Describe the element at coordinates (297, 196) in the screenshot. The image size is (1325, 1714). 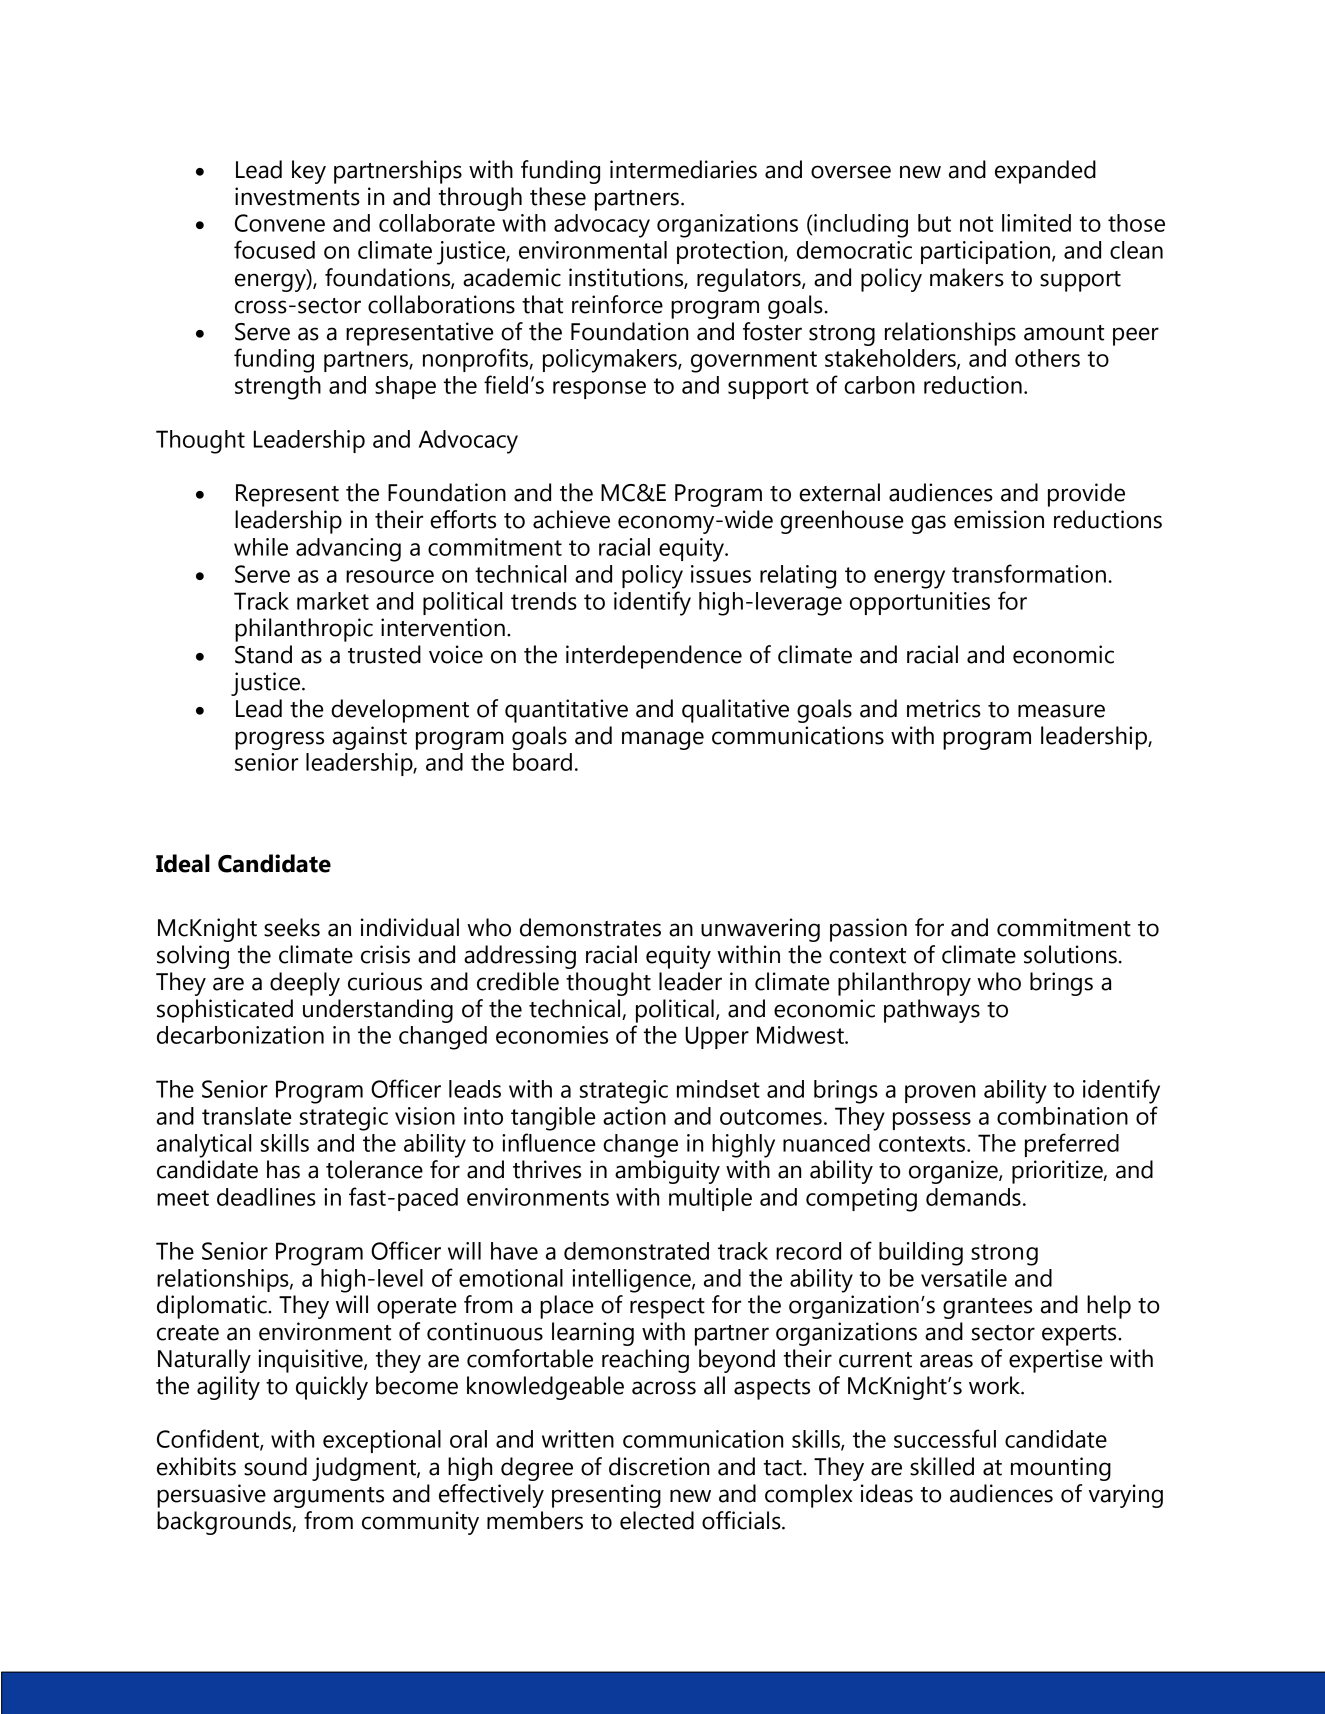
I see `investments` at that location.
